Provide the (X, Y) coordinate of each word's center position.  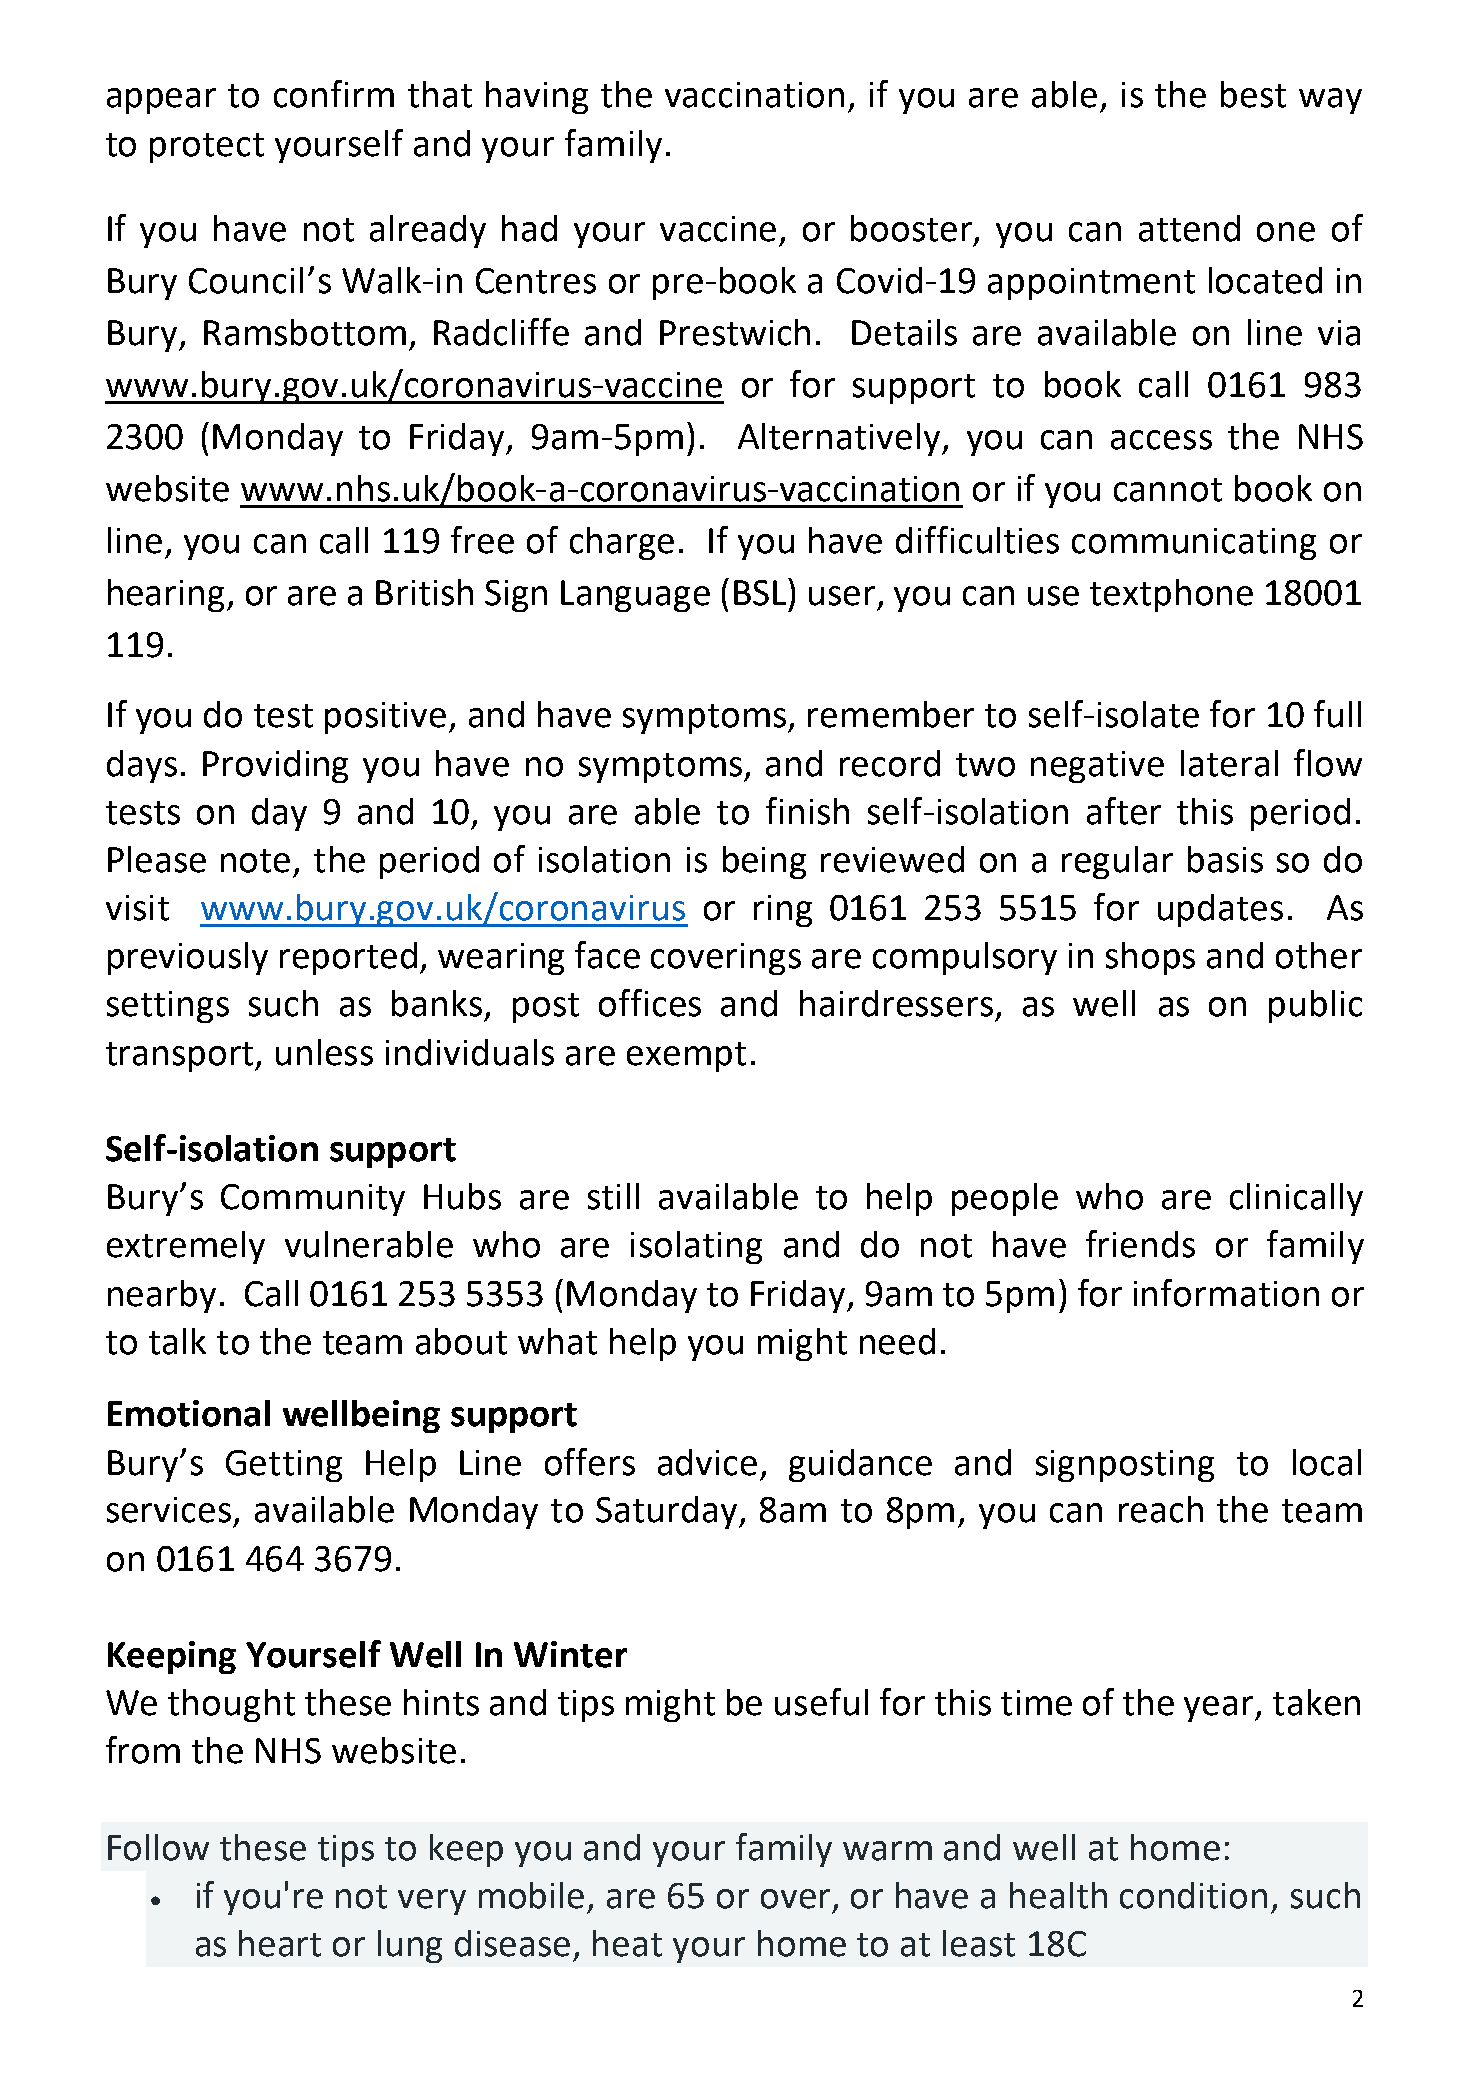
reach (1161, 1509)
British (424, 592)
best (1253, 94)
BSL (761, 592)
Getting (284, 1466)
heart (280, 1943)
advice (707, 1462)
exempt (686, 1057)
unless (324, 1052)
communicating (1194, 544)
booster (913, 229)
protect (207, 148)
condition (1193, 1895)
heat (627, 1943)
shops (1150, 958)
